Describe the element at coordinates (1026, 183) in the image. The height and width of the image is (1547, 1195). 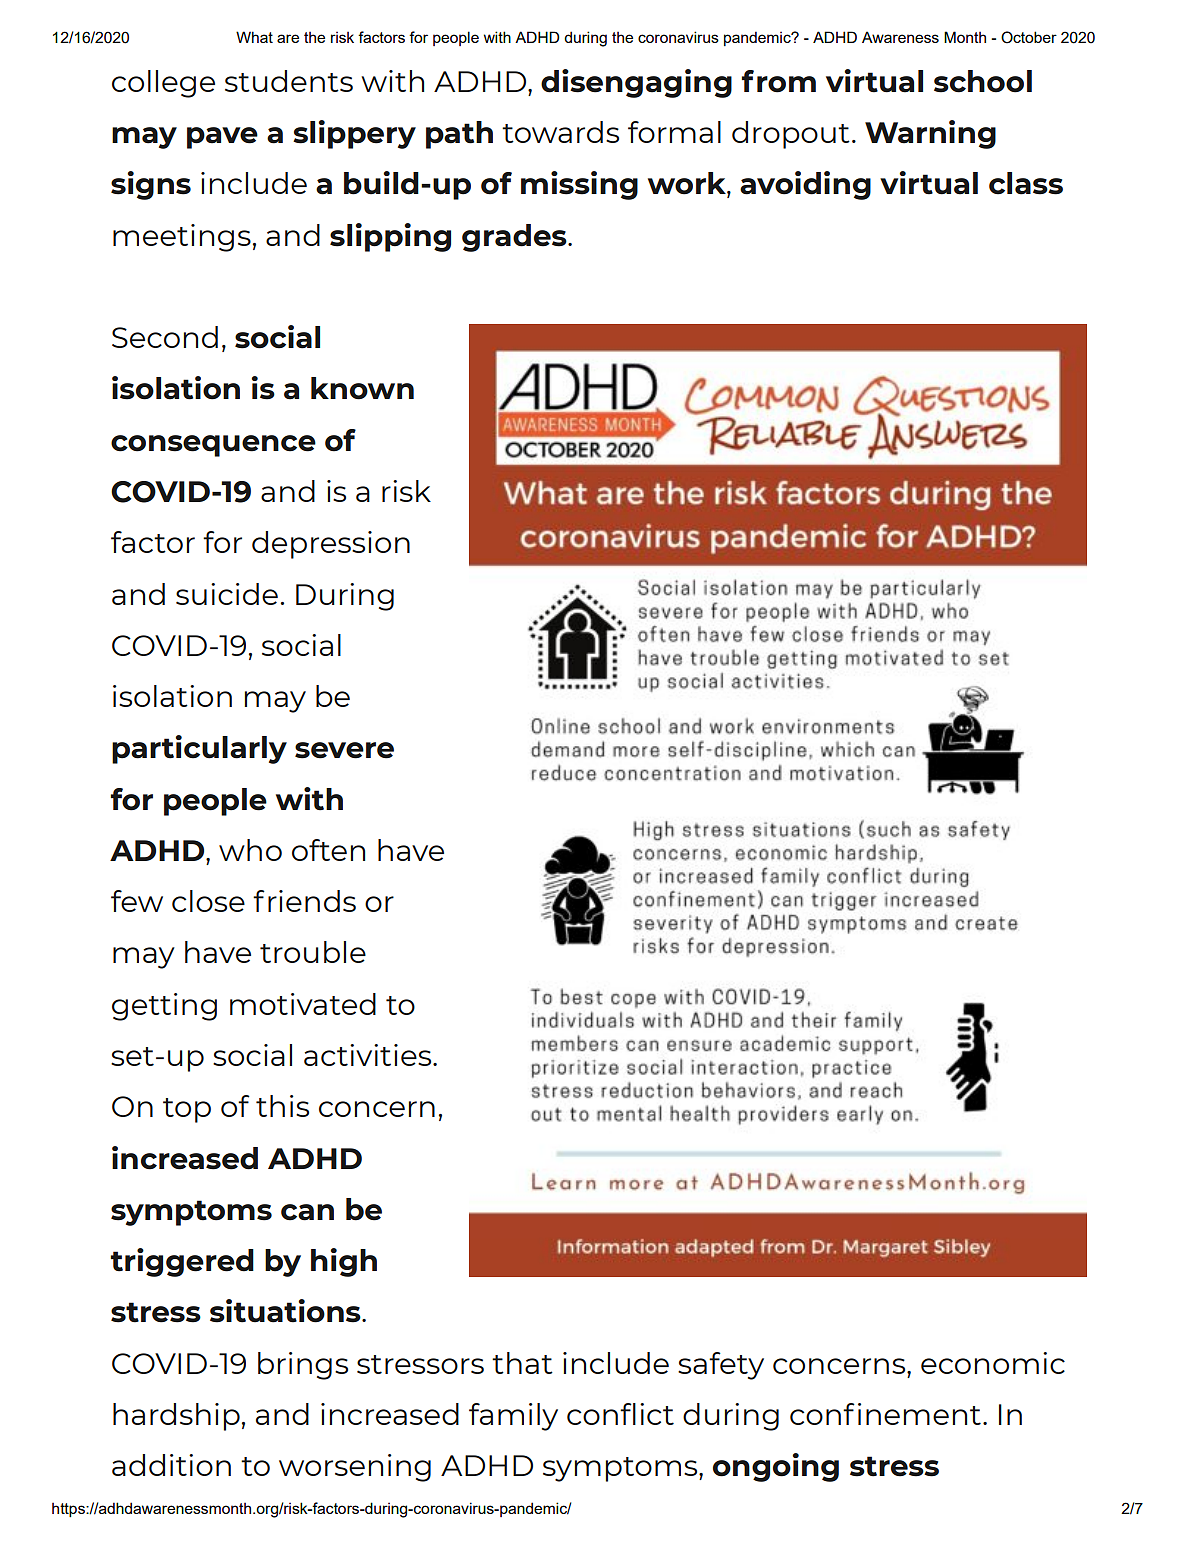
I see `class` at that location.
